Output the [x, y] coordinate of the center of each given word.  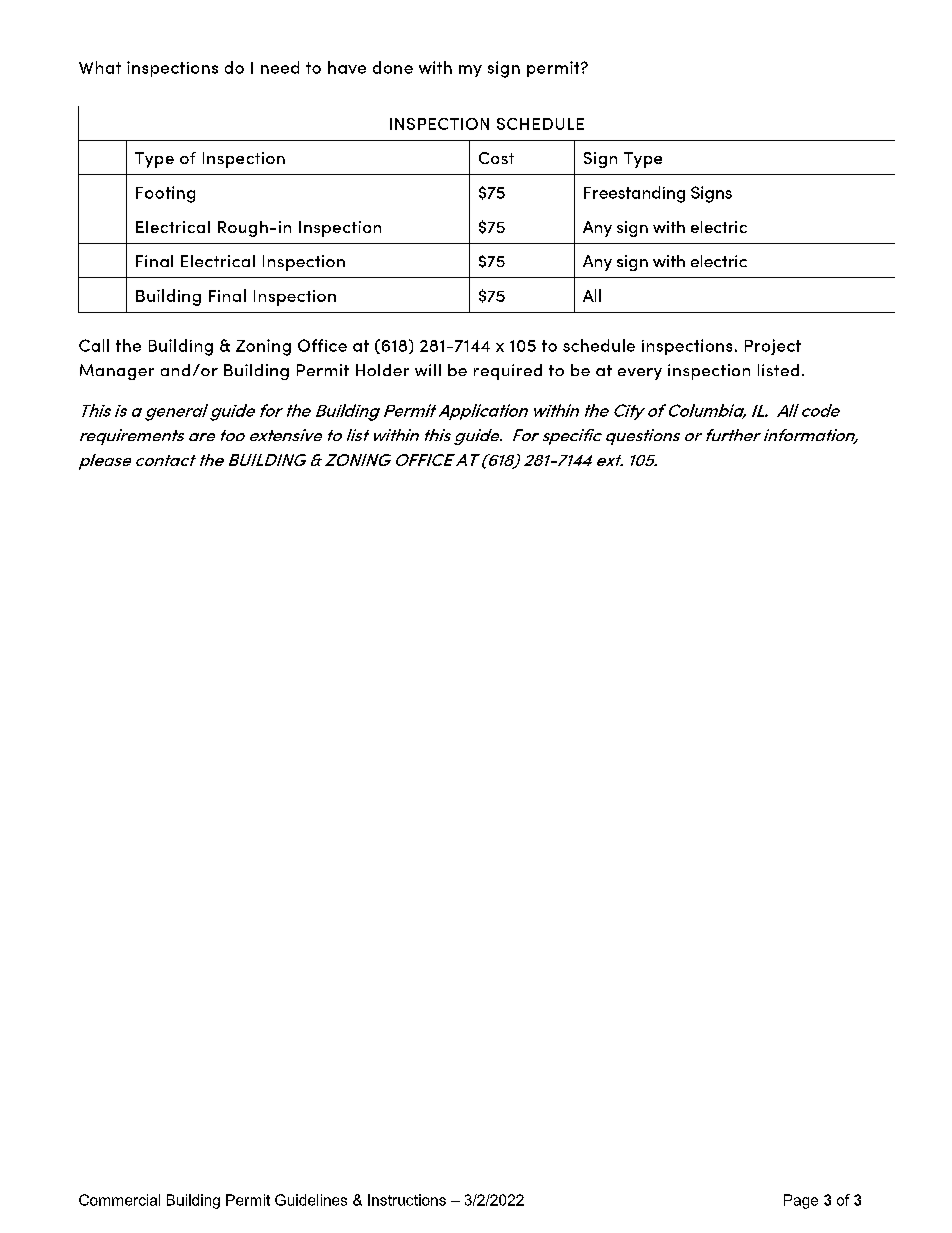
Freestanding [634, 194]
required [508, 372]
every [640, 374]
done [393, 67]
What [100, 67]
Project [773, 347]
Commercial [119, 1200]
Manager [117, 372]
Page [801, 1201]
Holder [382, 370]
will [428, 370]
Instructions [407, 1200]
